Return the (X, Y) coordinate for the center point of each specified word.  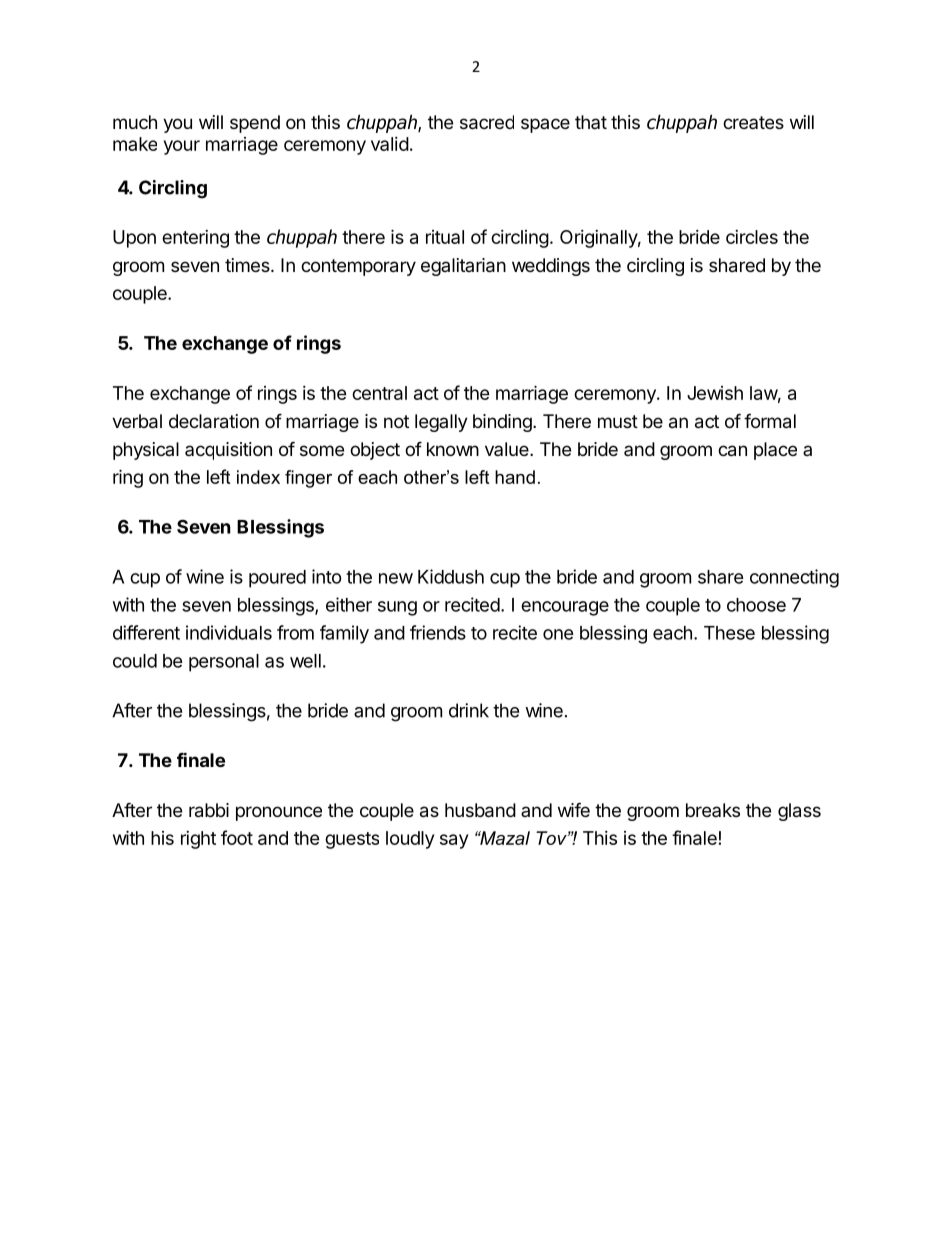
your (182, 147)
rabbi (209, 810)
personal (224, 663)
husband (480, 810)
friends (438, 632)
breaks (713, 810)
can (732, 451)
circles (752, 237)
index (258, 477)
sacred (487, 122)
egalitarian (463, 267)
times (248, 265)
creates (753, 122)
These (729, 633)
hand (515, 477)
